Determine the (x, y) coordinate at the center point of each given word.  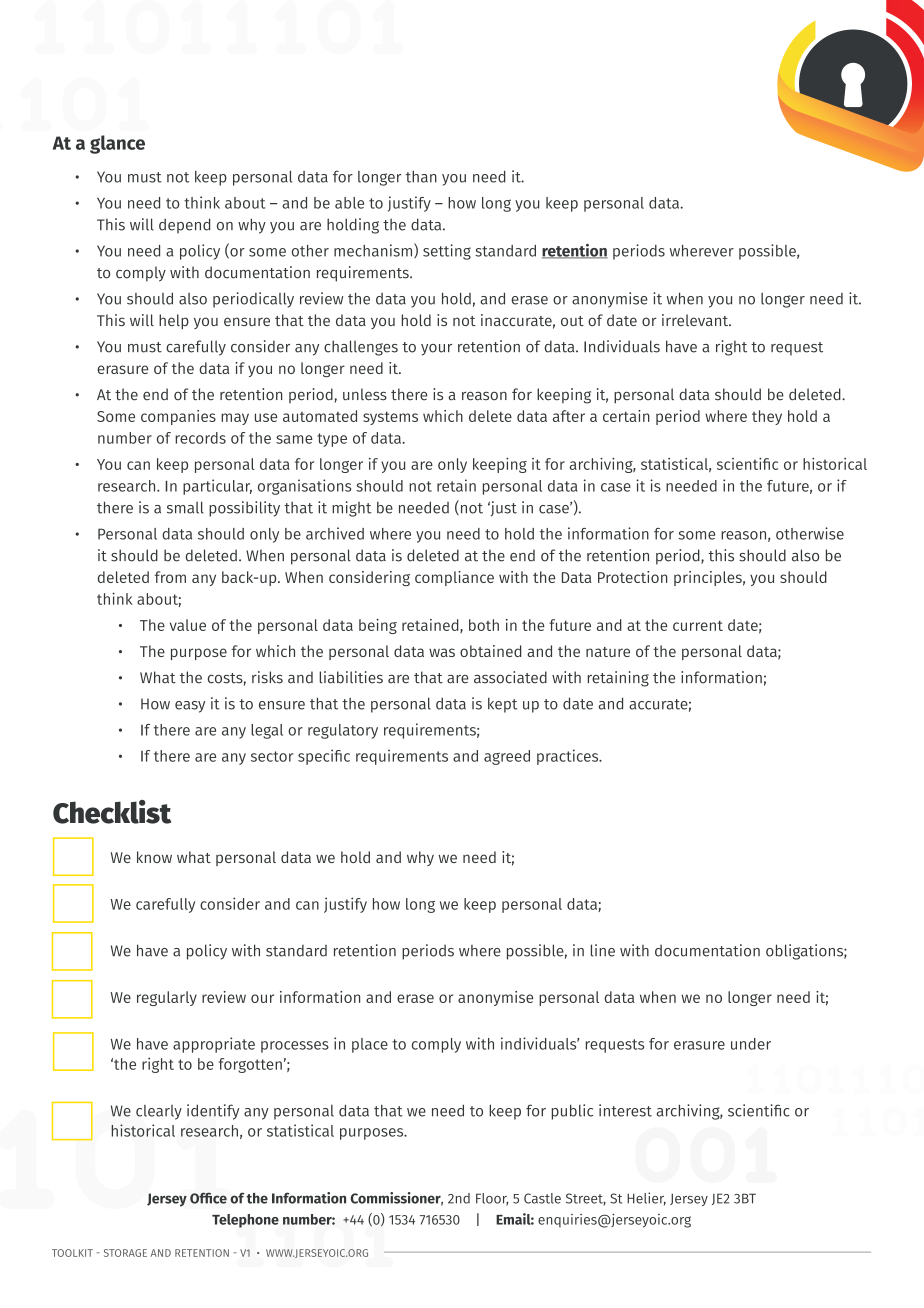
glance (117, 144)
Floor (492, 1199)
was (442, 652)
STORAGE (125, 1253)
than (421, 177)
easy (190, 707)
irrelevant (696, 320)
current (698, 625)
